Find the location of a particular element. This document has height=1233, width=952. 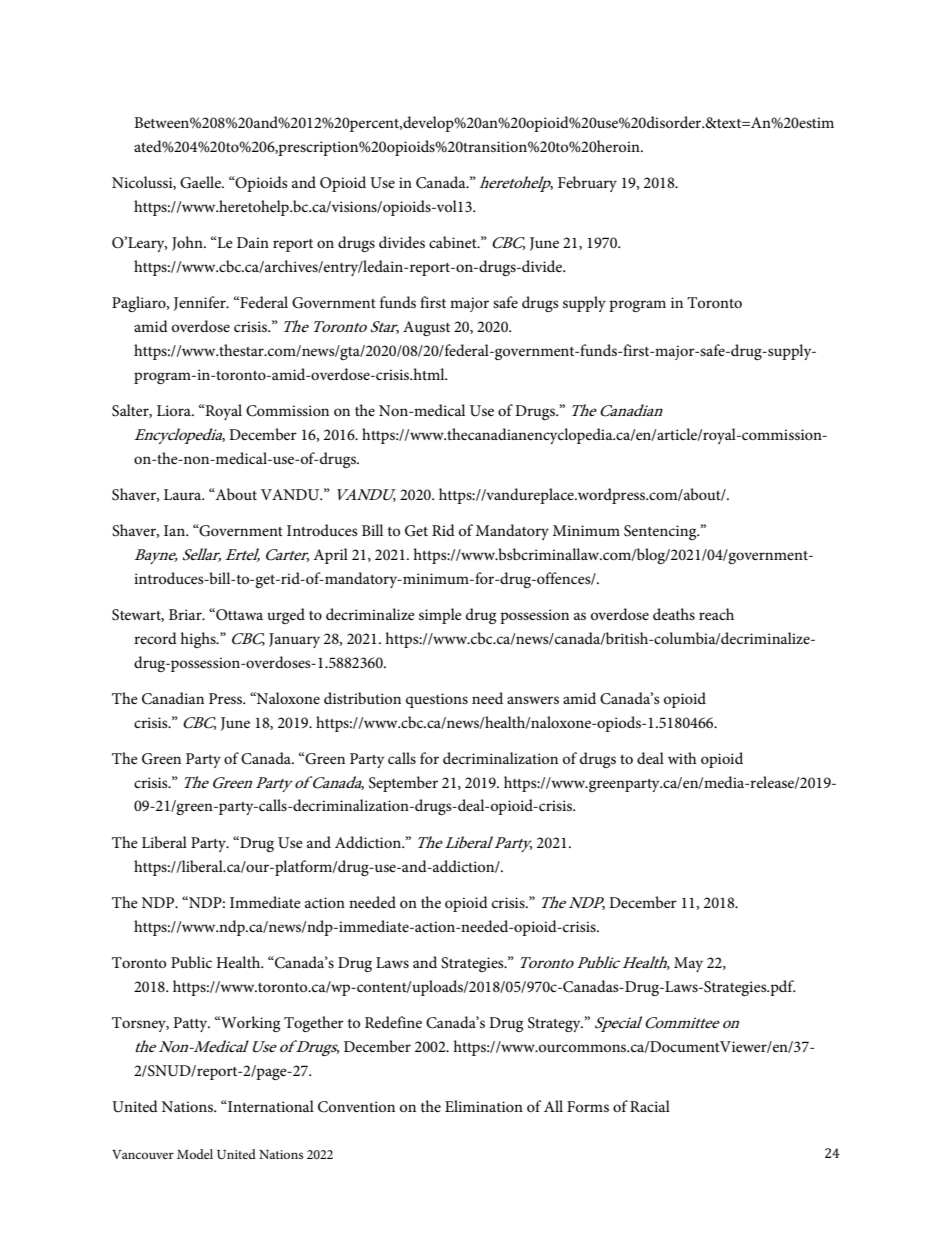

Model is located at coordinates (195, 1154).
